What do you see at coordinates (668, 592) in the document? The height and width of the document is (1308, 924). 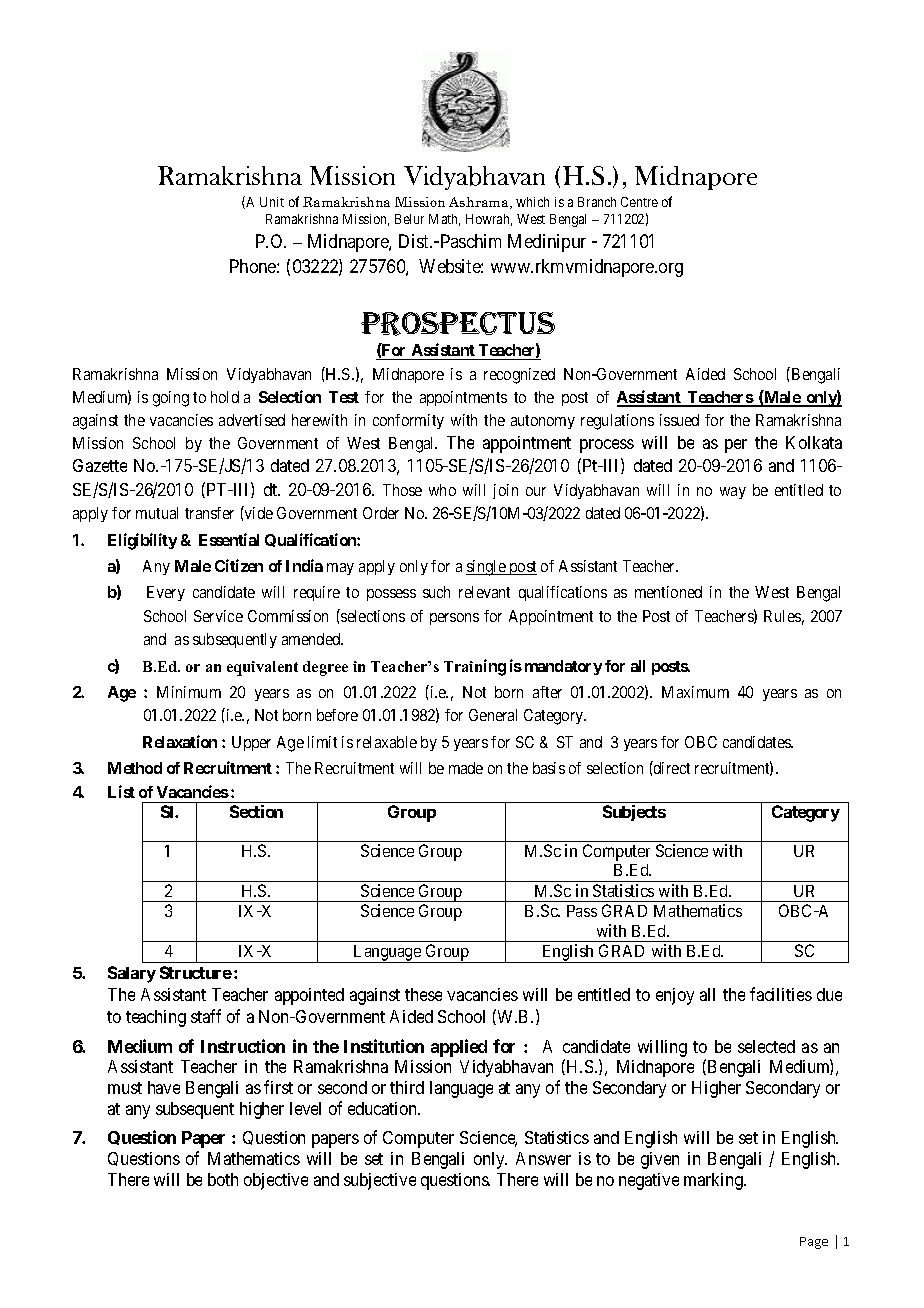 I see `mentioned` at bounding box center [668, 592].
